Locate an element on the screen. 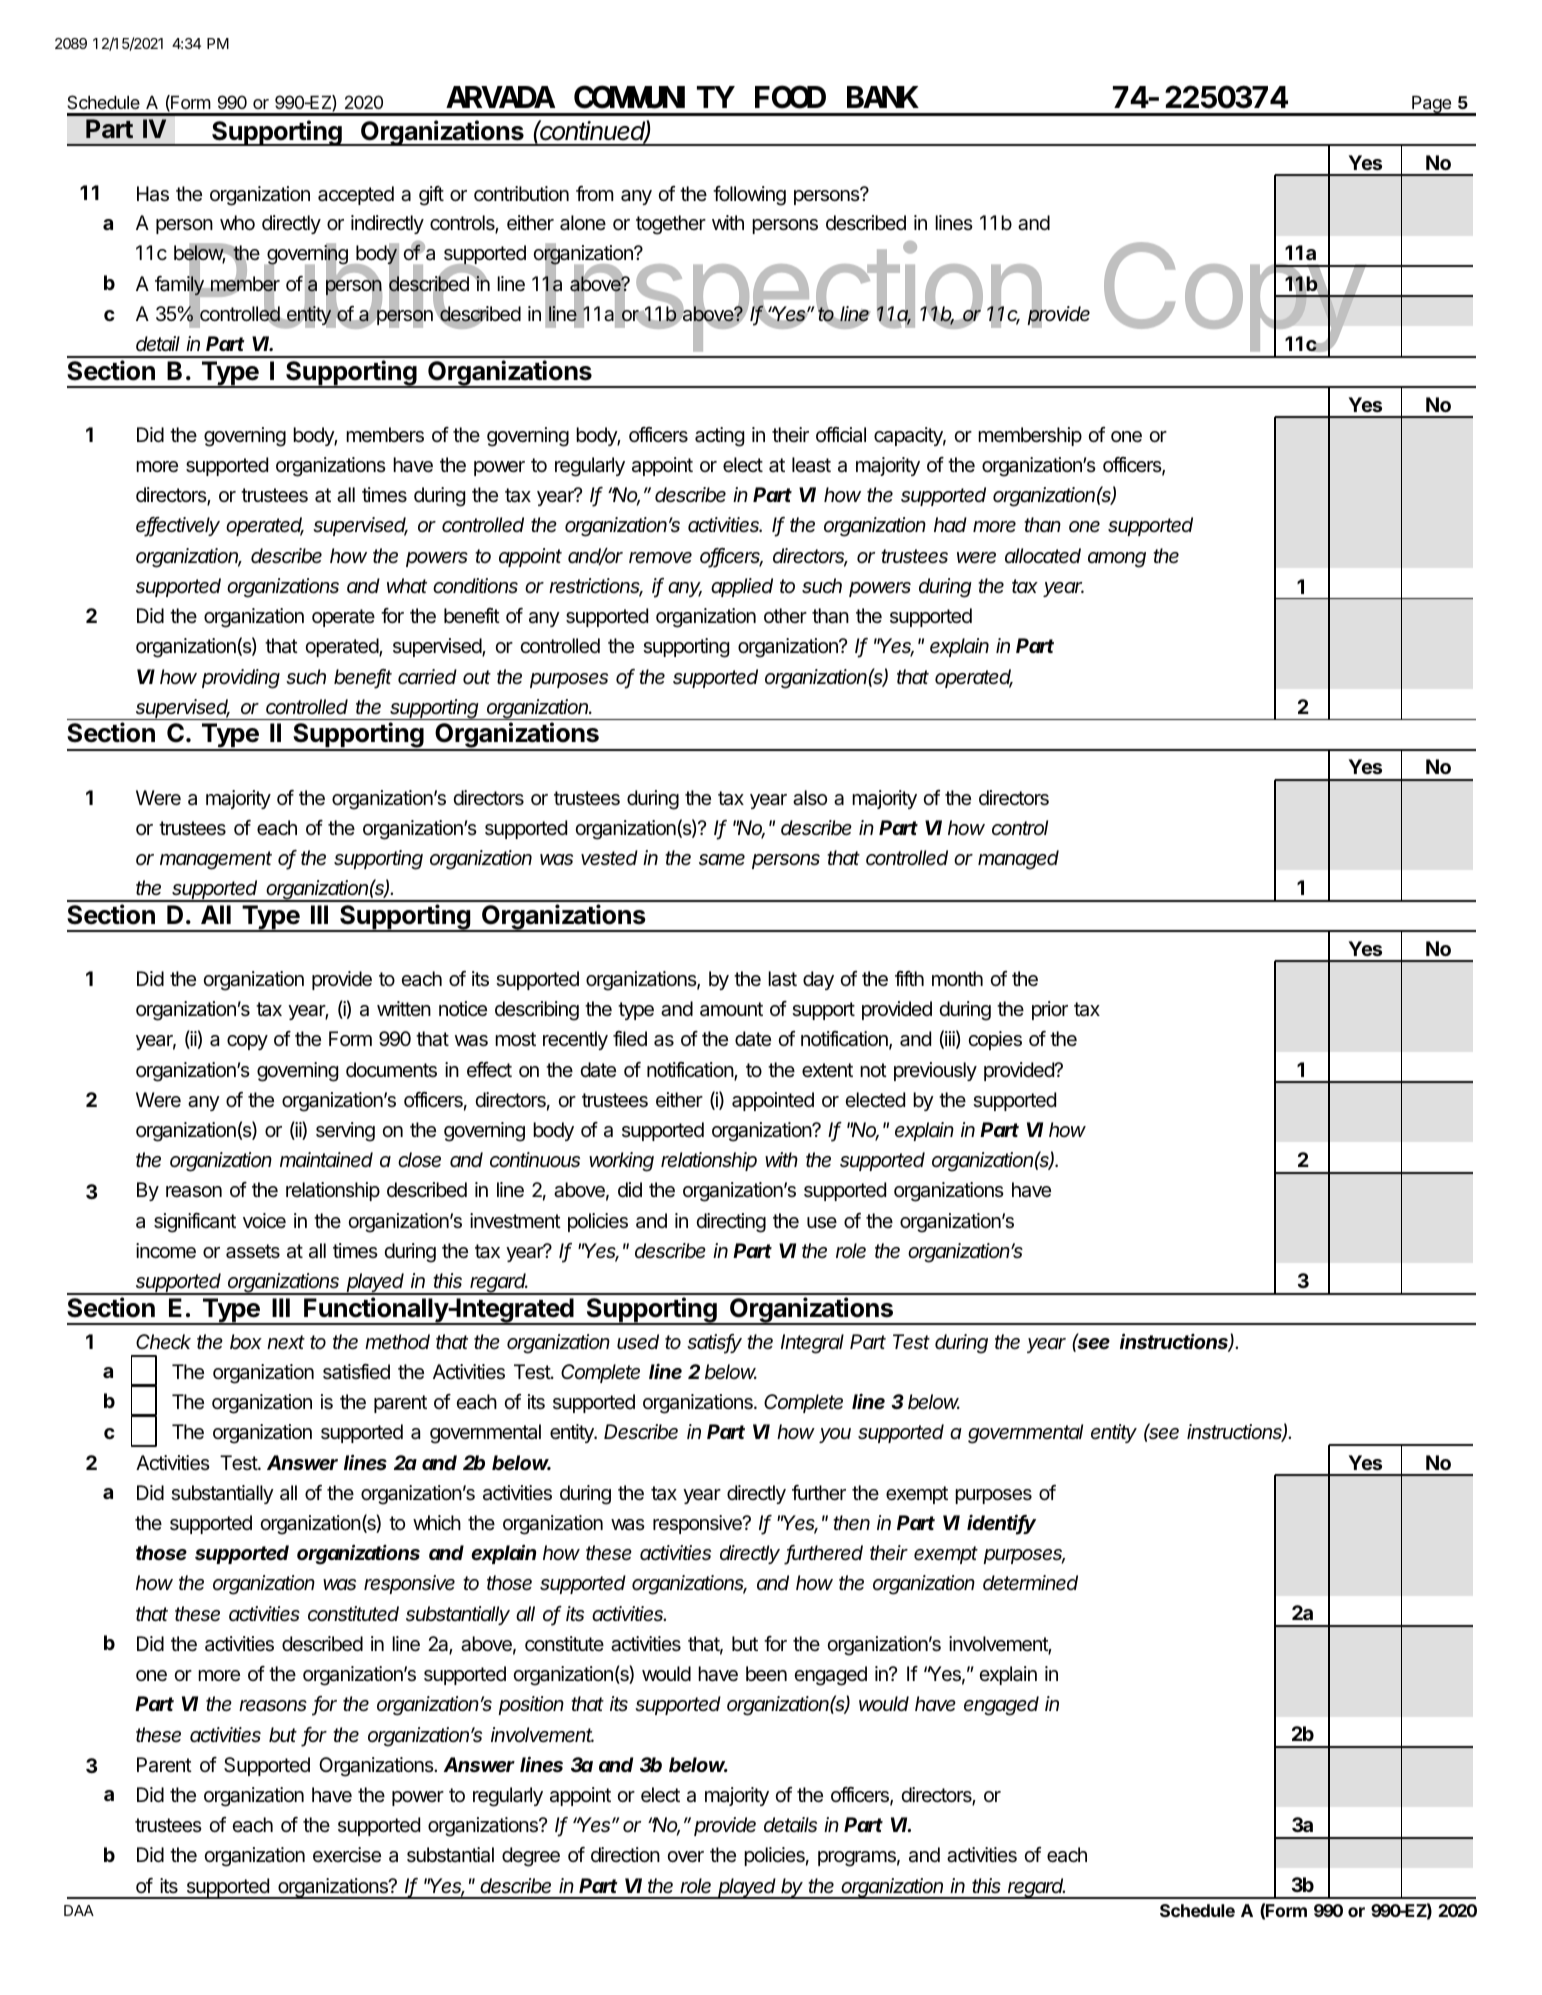 The height and width of the screenshot is (1995, 1542). exercise is located at coordinates (347, 1854).
